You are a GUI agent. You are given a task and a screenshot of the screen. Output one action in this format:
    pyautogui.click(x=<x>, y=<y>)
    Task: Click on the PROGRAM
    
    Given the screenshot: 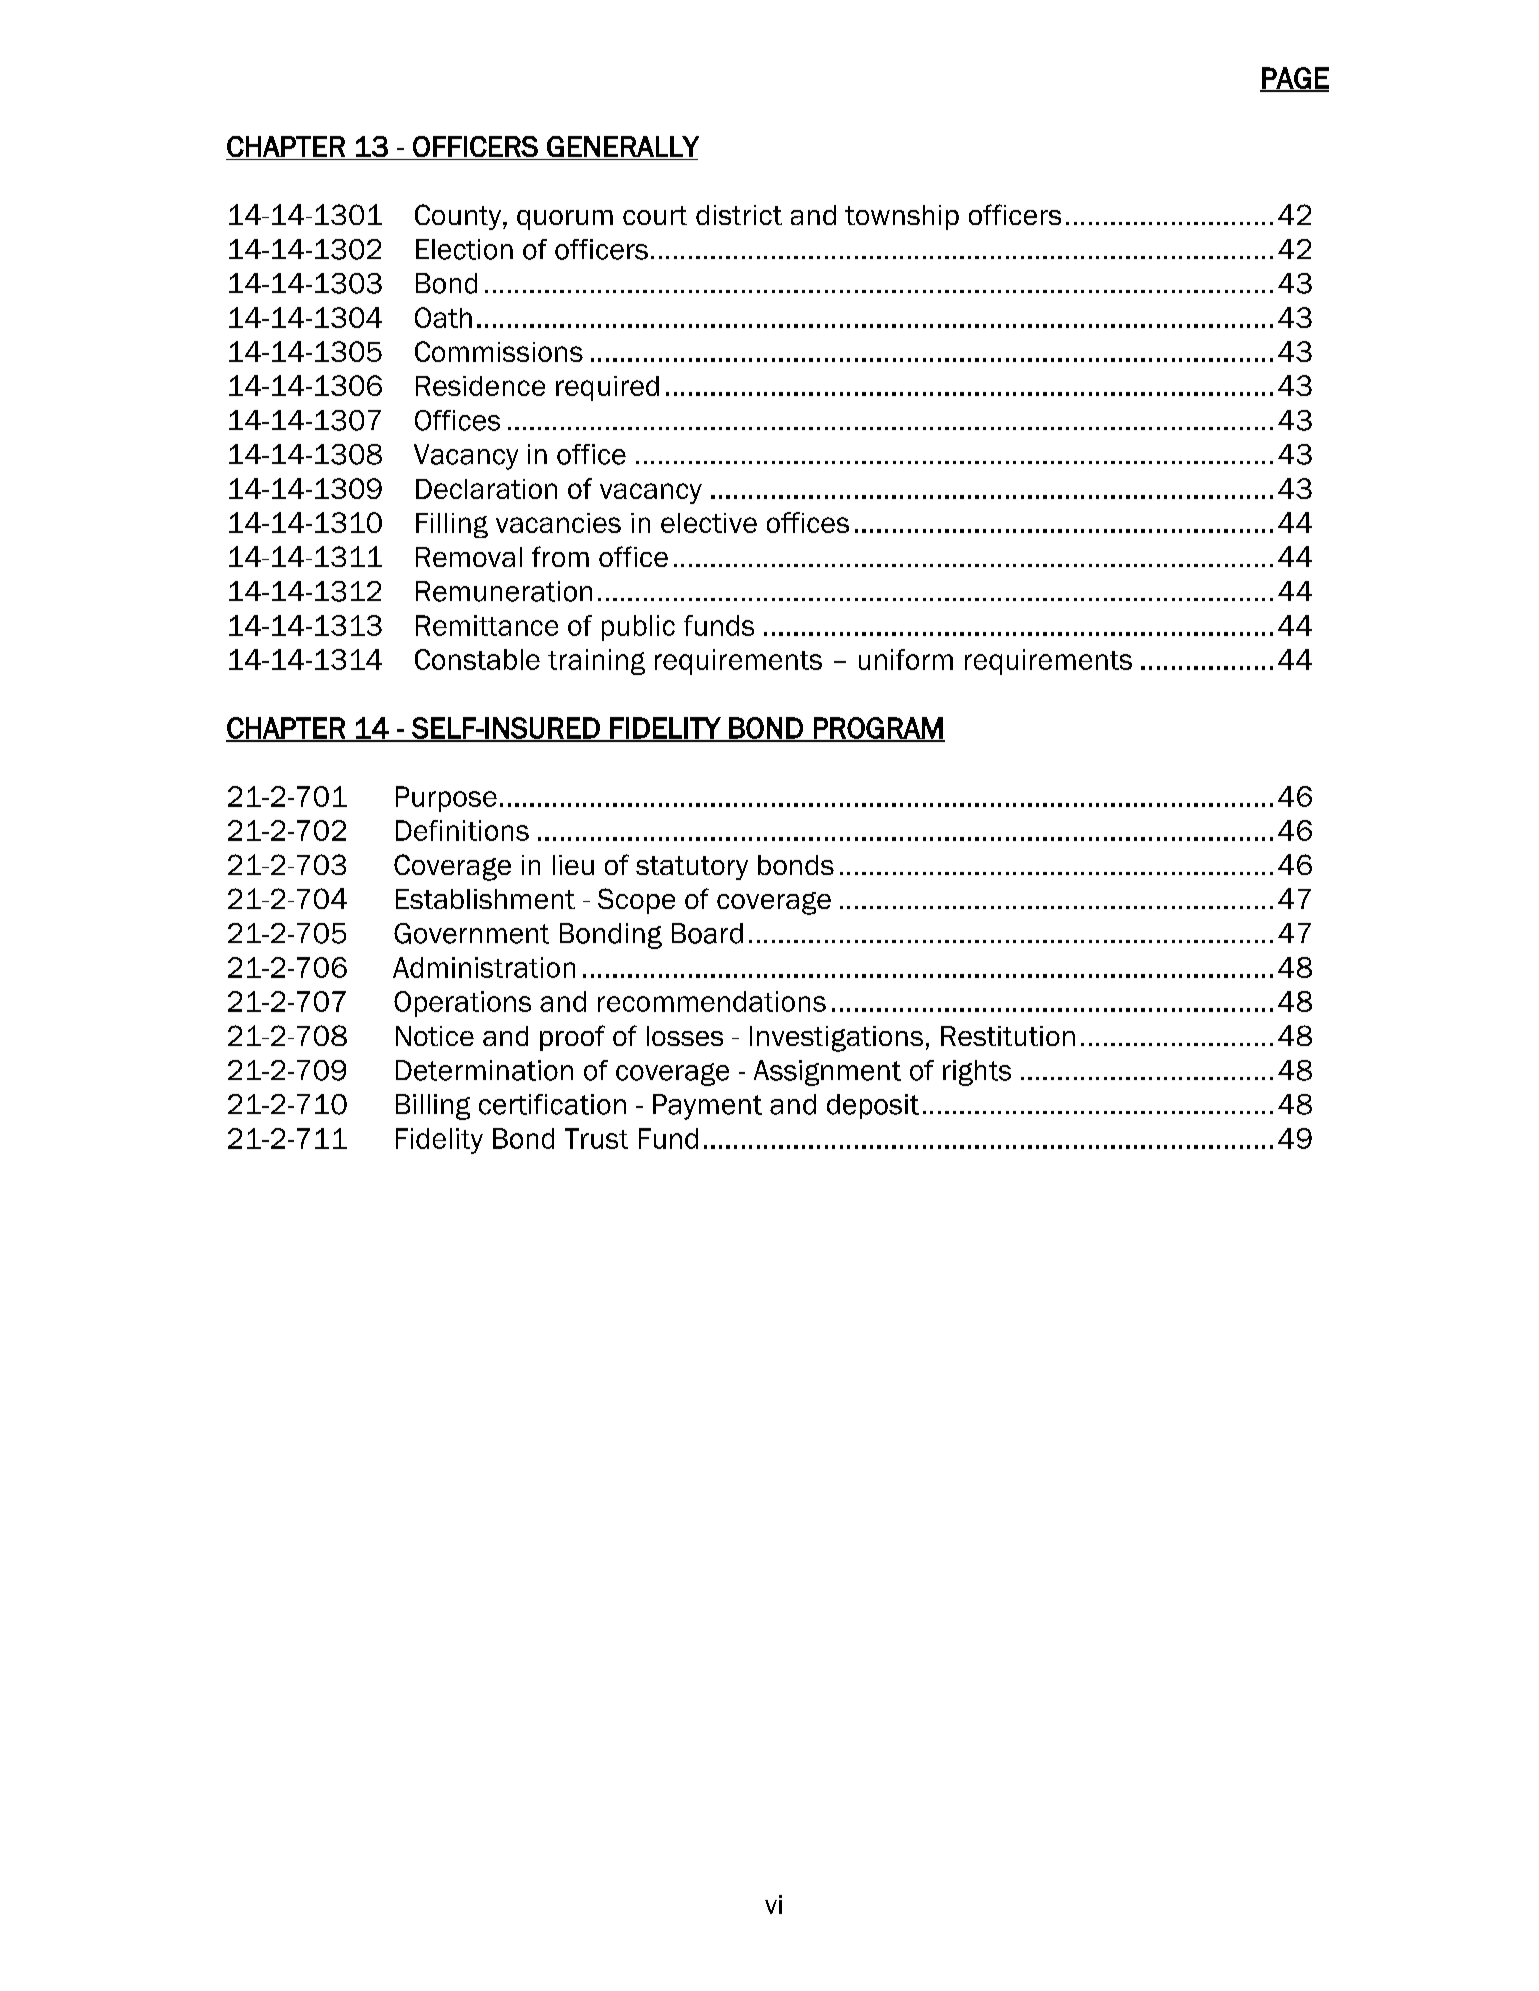 What is the action you would take?
    pyautogui.click(x=878, y=729)
